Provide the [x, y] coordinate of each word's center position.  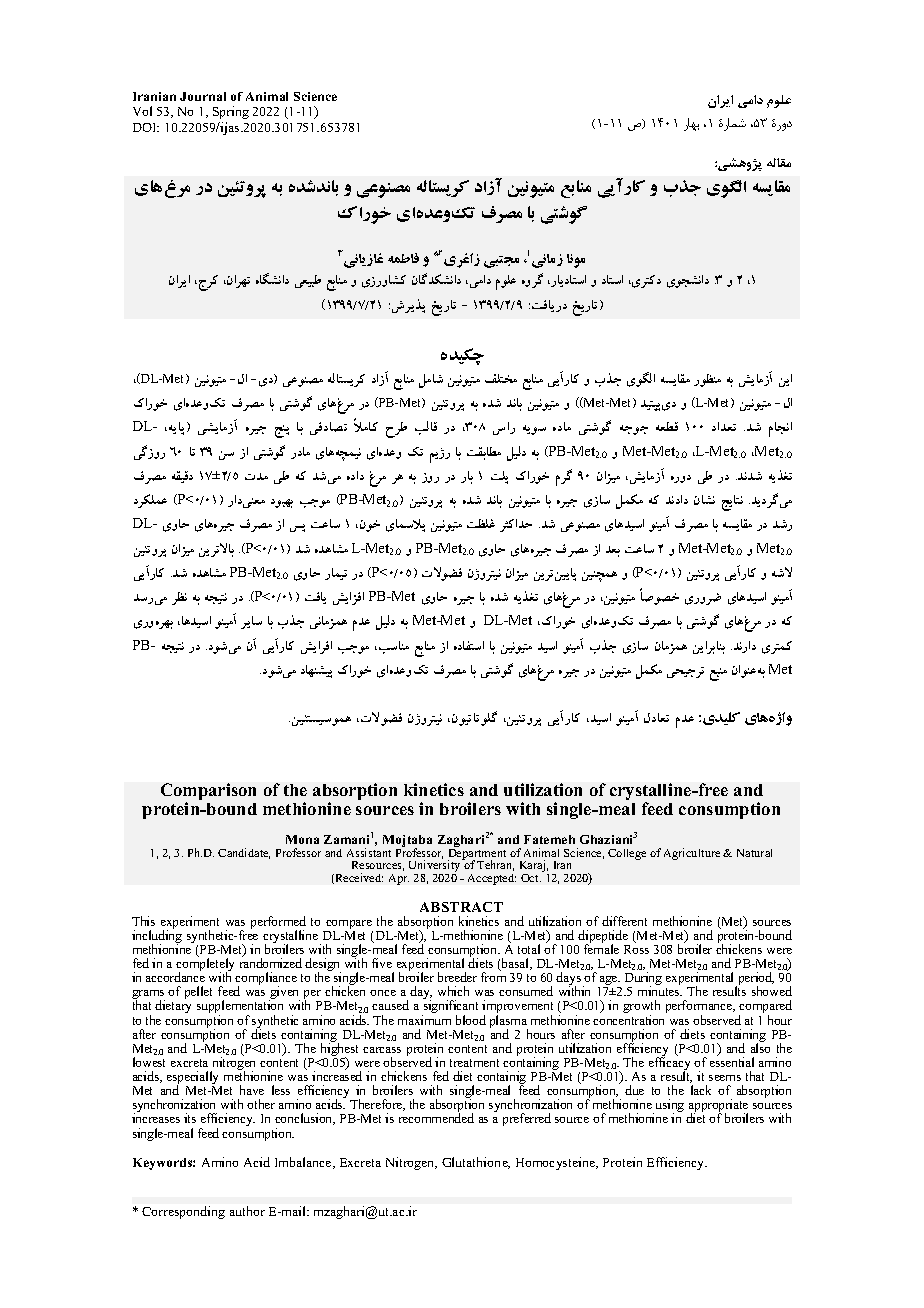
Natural [754, 853]
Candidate [244, 853]
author [247, 1211]
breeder [457, 977]
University [436, 867]
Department [477, 856]
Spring [231, 112]
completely [205, 965]
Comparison [208, 793]
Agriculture [692, 854]
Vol [142, 111]
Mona [302, 839]
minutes [660, 991]
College [627, 854]
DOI [146, 127]
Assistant [369, 852]
